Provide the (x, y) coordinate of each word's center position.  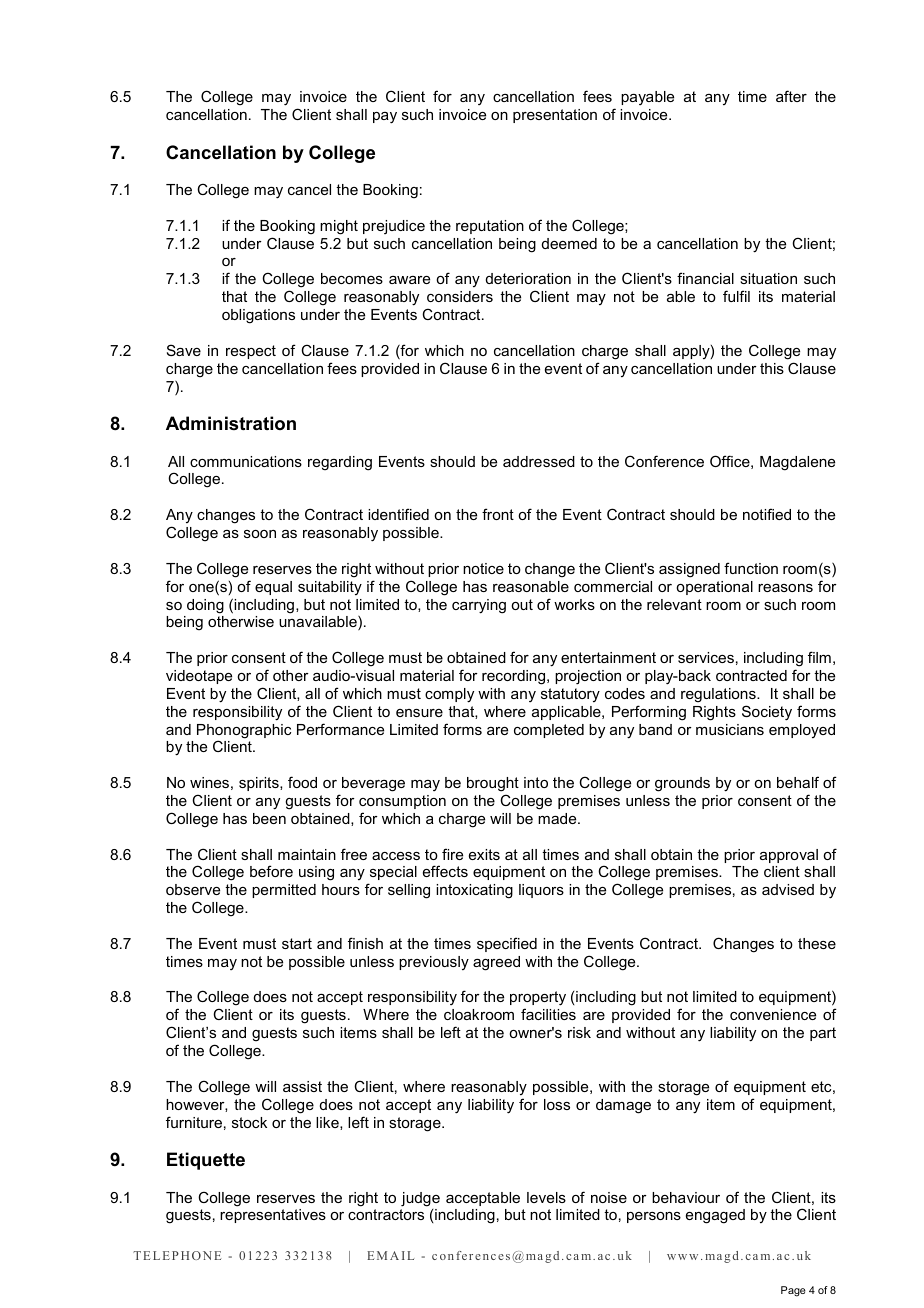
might (339, 227)
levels (546, 1197)
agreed (496, 963)
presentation (555, 116)
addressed (539, 461)
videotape (199, 677)
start (297, 943)
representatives (273, 1216)
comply (449, 695)
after (791, 96)
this (772, 368)
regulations (719, 695)
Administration (231, 423)
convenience (773, 1014)
